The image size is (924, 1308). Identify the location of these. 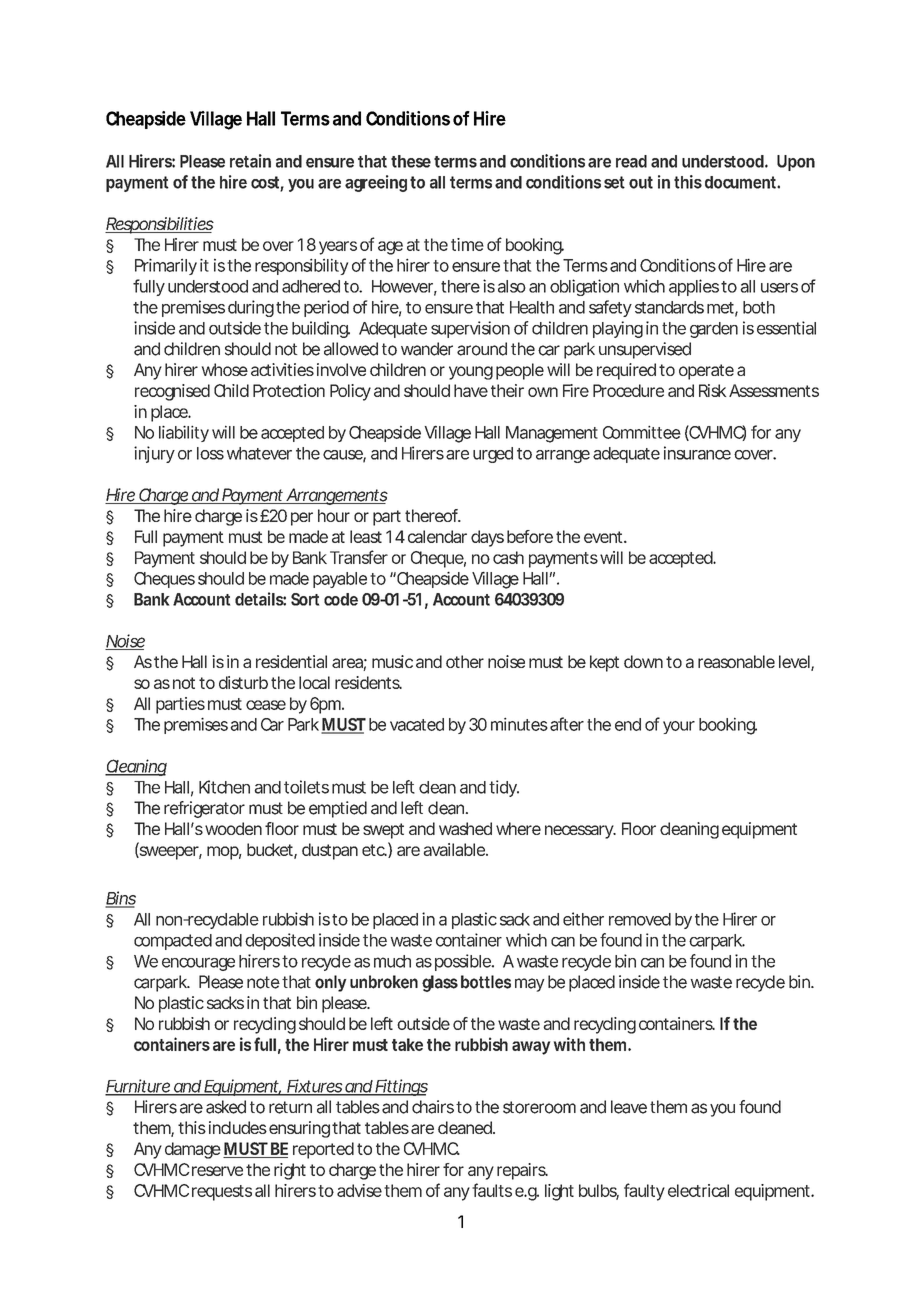
(411, 161).
